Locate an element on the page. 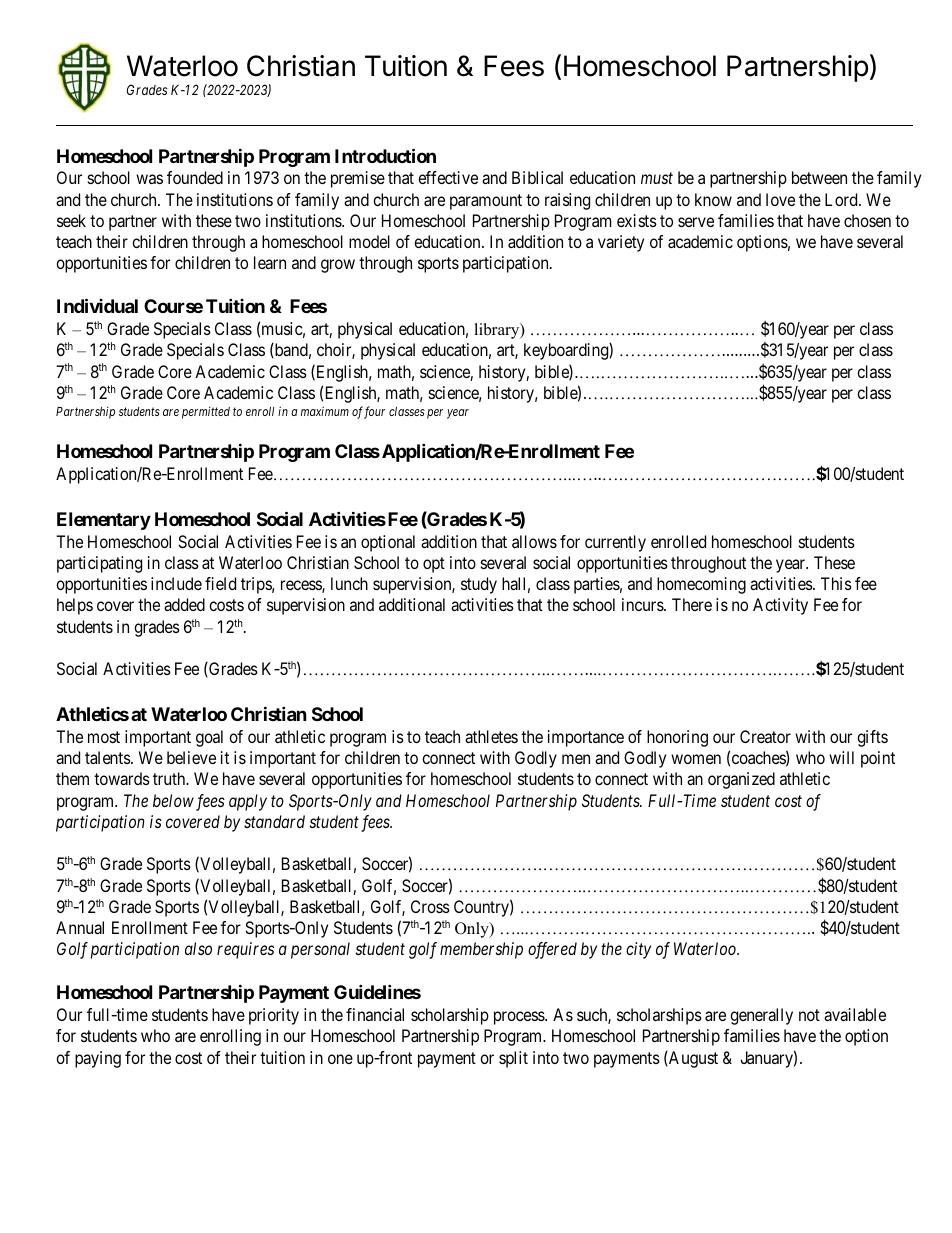 The height and width of the document is (1233, 952). This is located at coordinates (836, 583).
